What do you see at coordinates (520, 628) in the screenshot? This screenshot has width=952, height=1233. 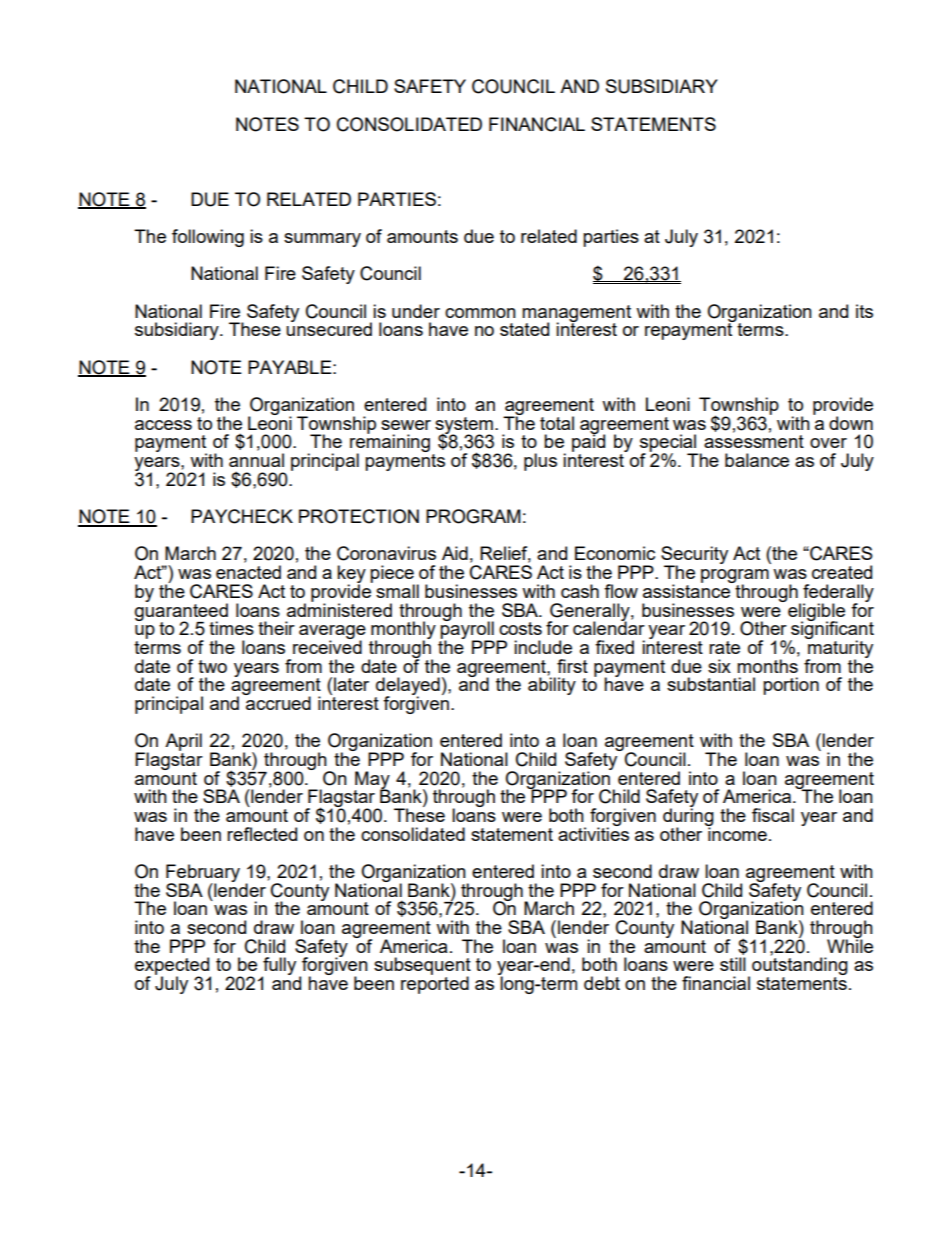 I see `costs` at bounding box center [520, 628].
